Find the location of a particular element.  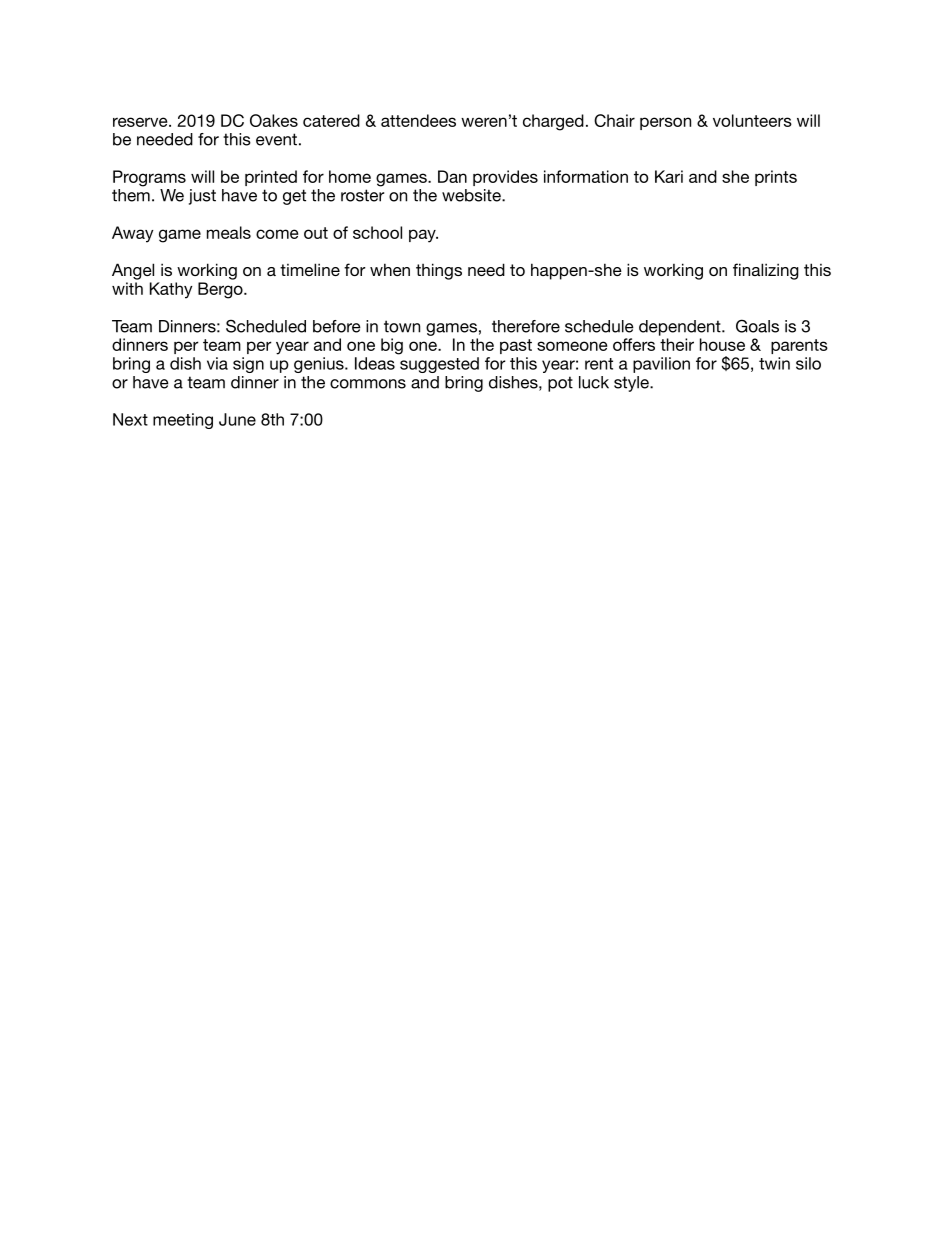

past is located at coordinates (516, 346).
